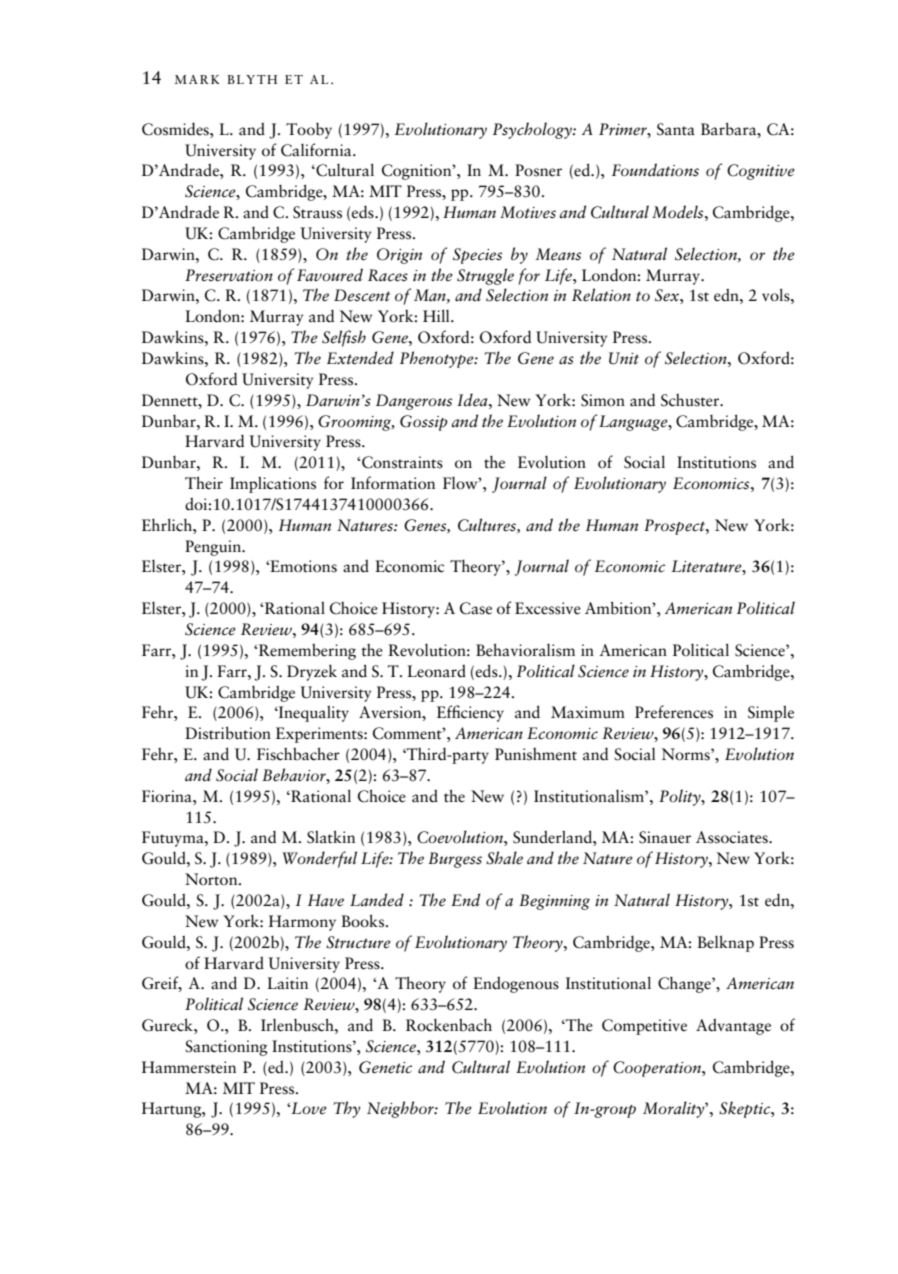  I want to click on Dennett, so click(171, 400).
